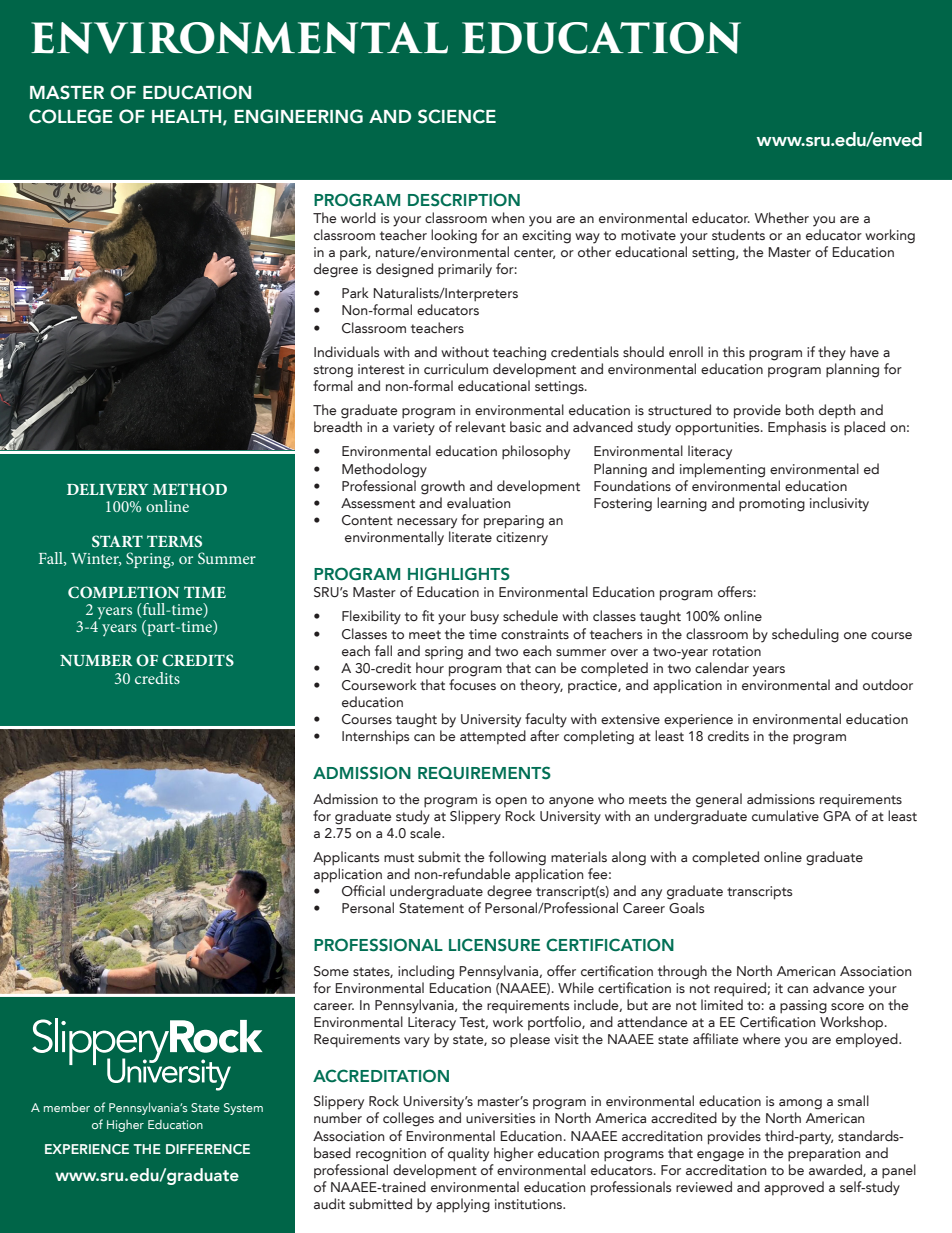 The image size is (952, 1233). What do you see at coordinates (457, 116) in the screenshot?
I see `SCIENCE` at bounding box center [457, 116].
